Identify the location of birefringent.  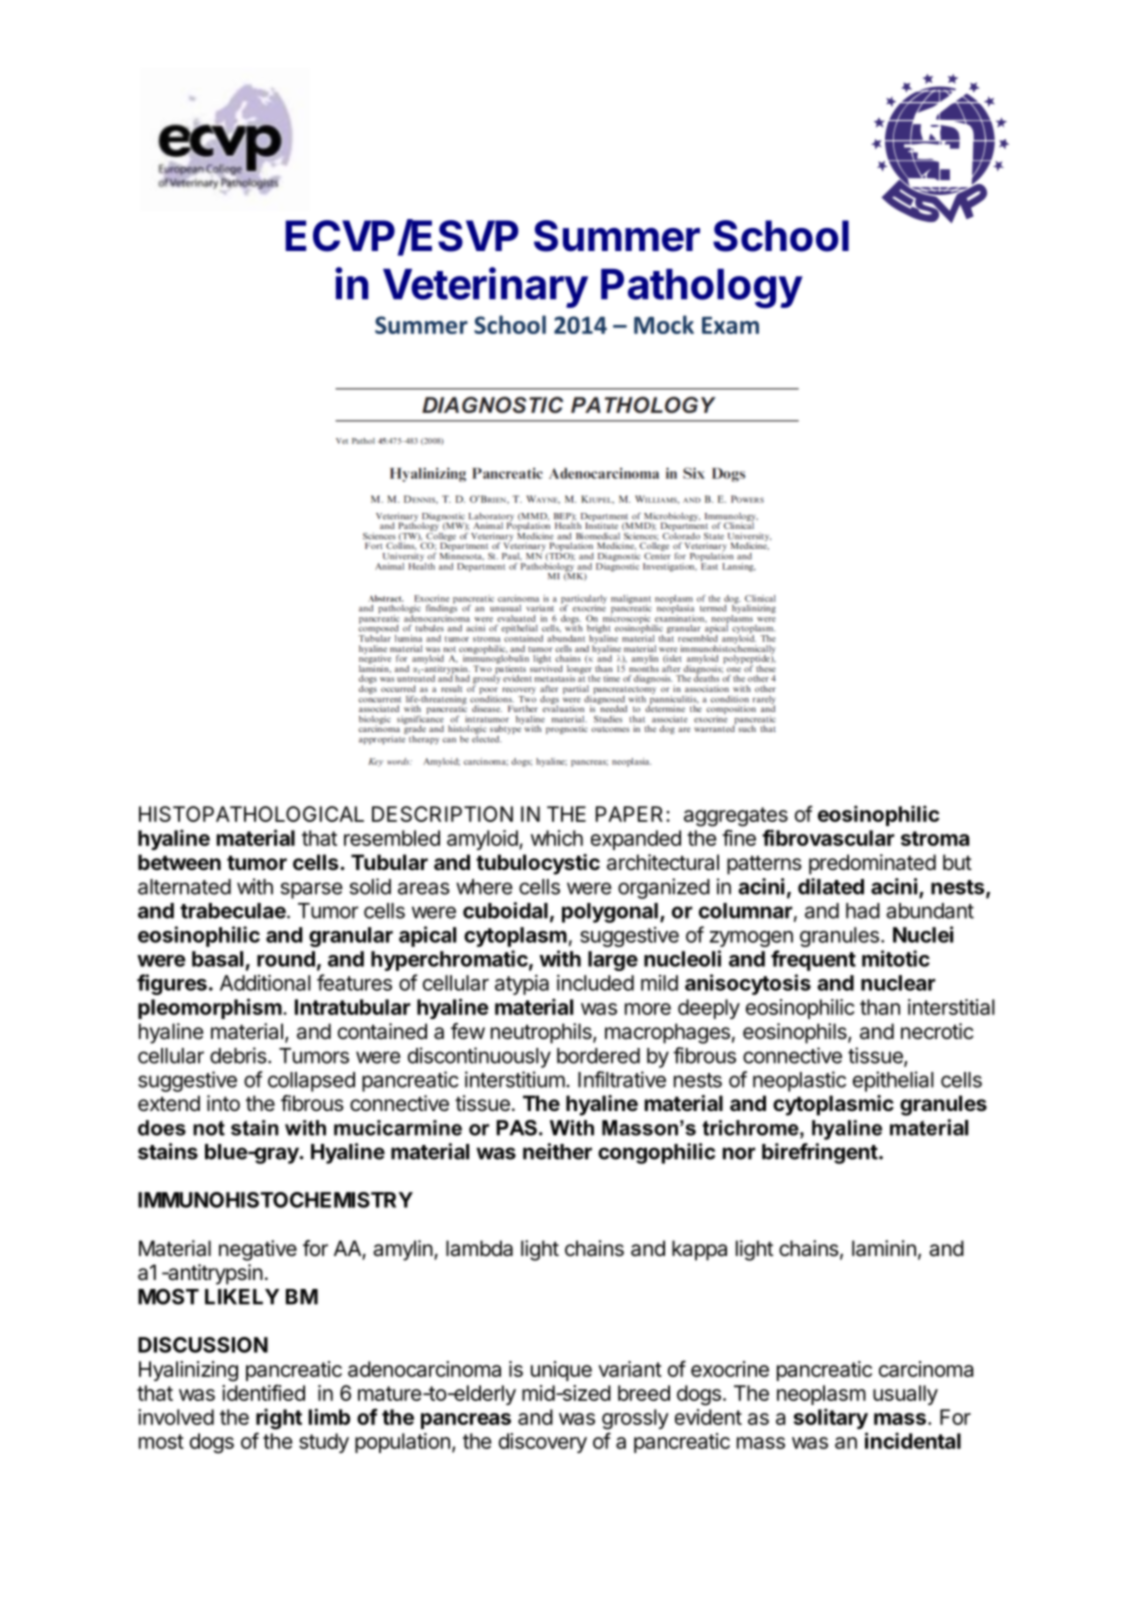
(820, 1153).
